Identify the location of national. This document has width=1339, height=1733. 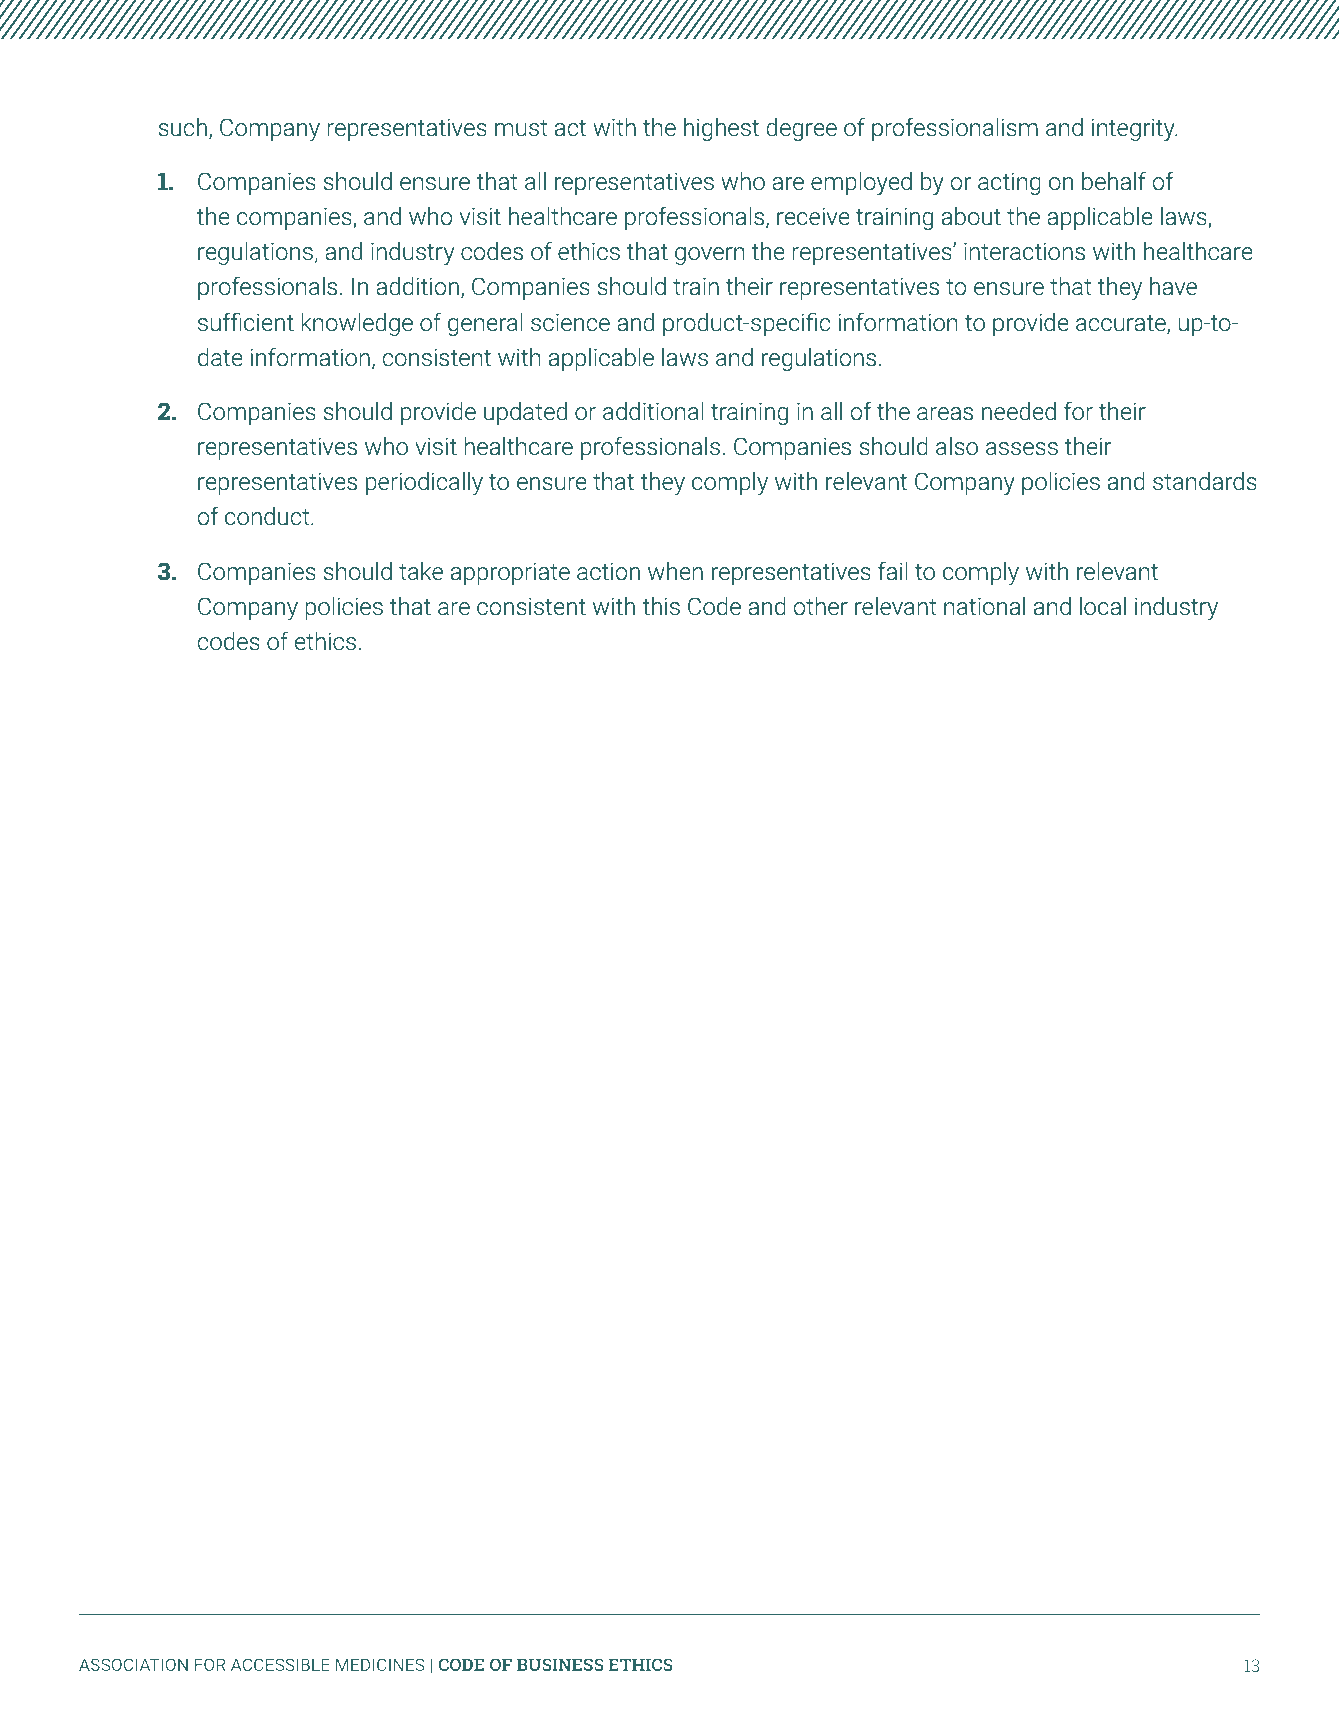
(984, 606).
